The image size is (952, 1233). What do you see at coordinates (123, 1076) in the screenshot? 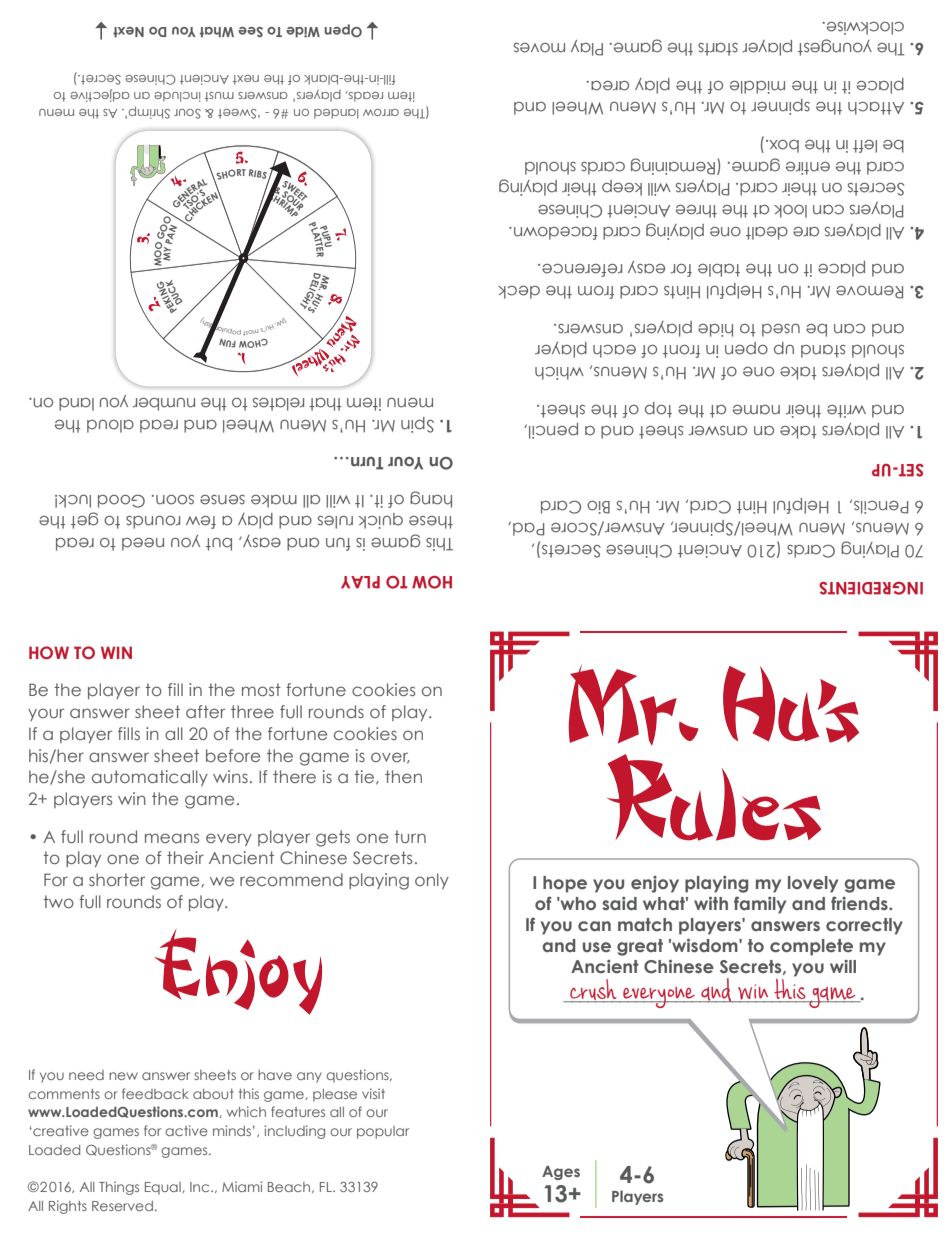
I see `new` at bounding box center [123, 1076].
